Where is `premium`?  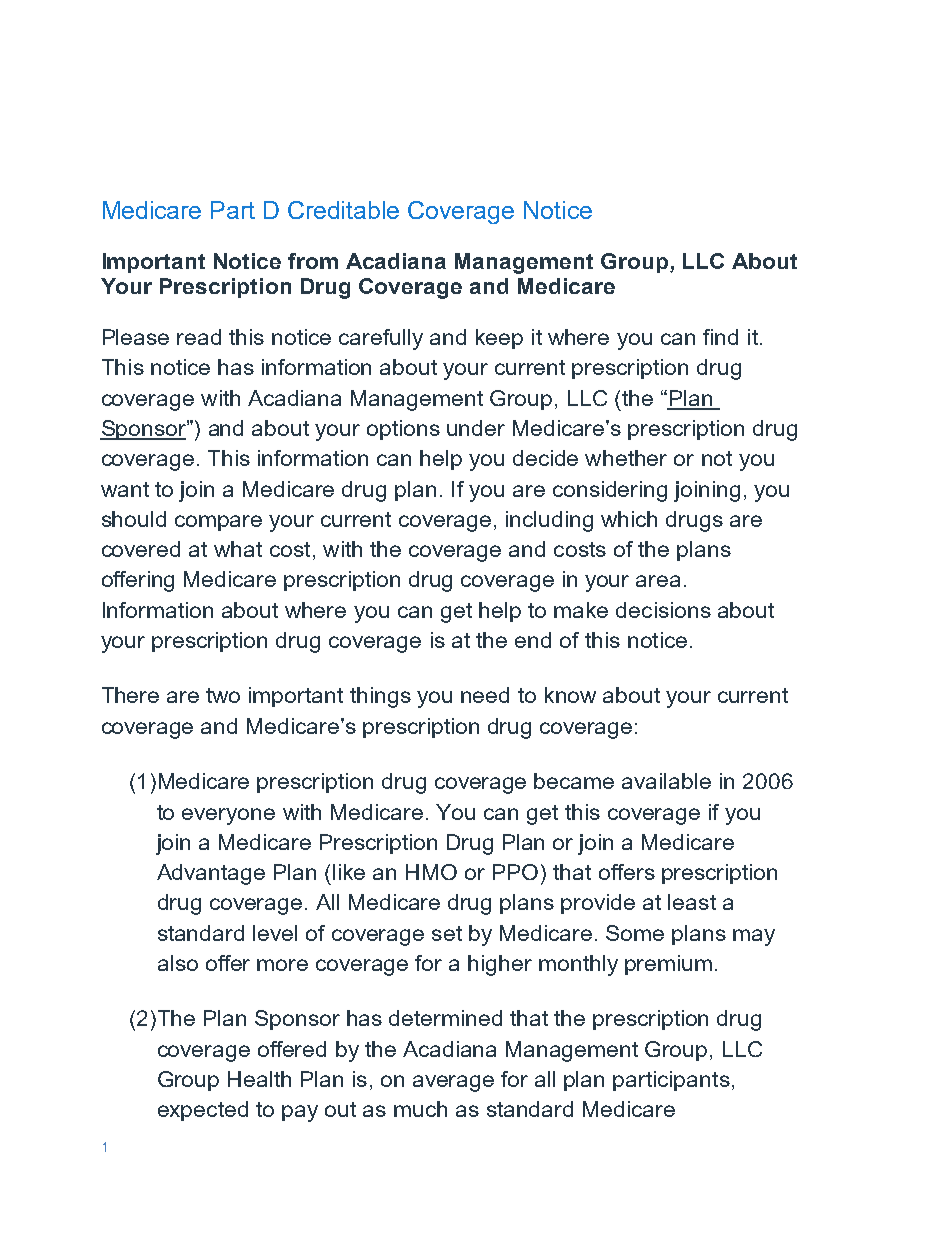 premium is located at coordinates (668, 965).
